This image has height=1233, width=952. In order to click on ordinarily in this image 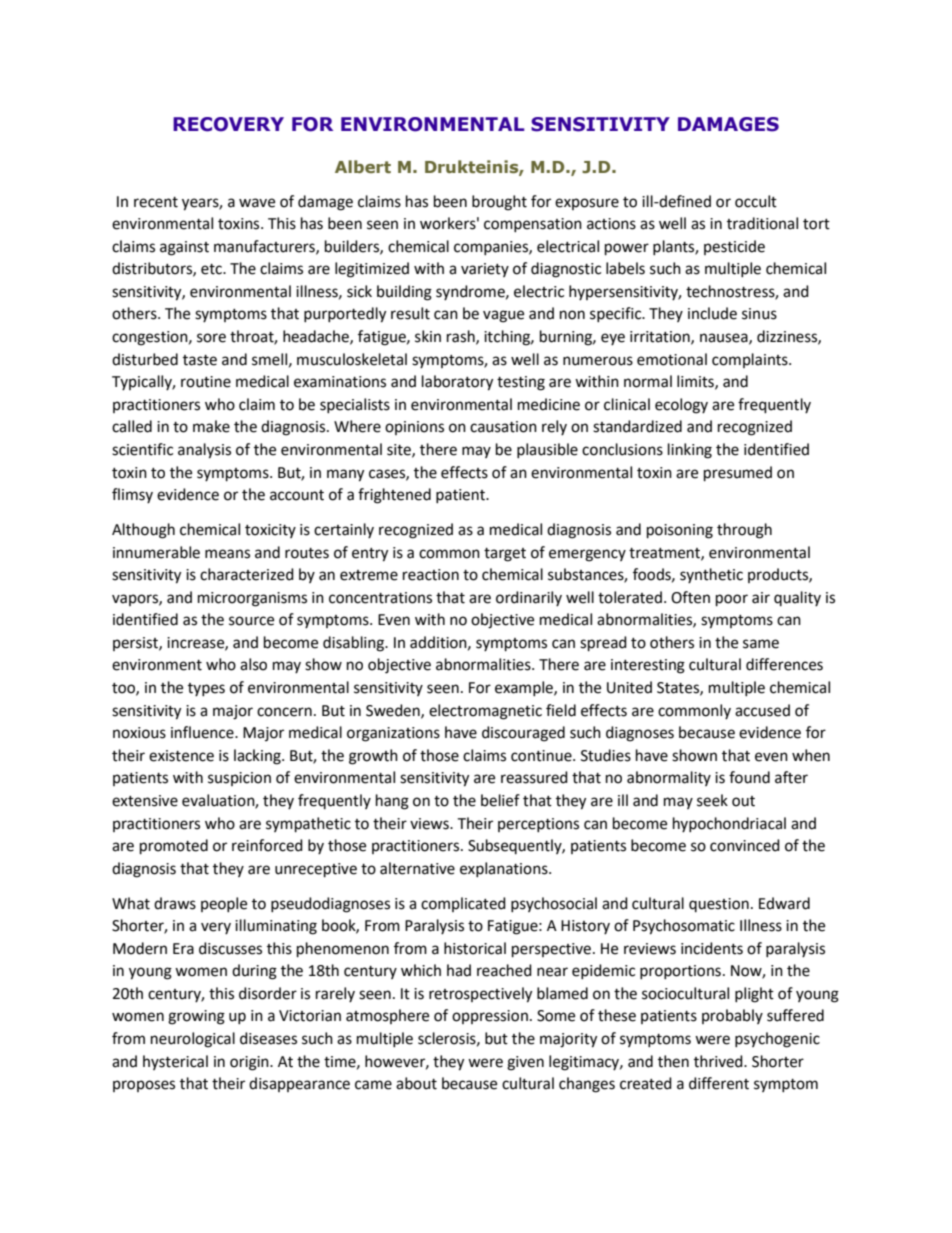, I will do `click(529, 598)`.
